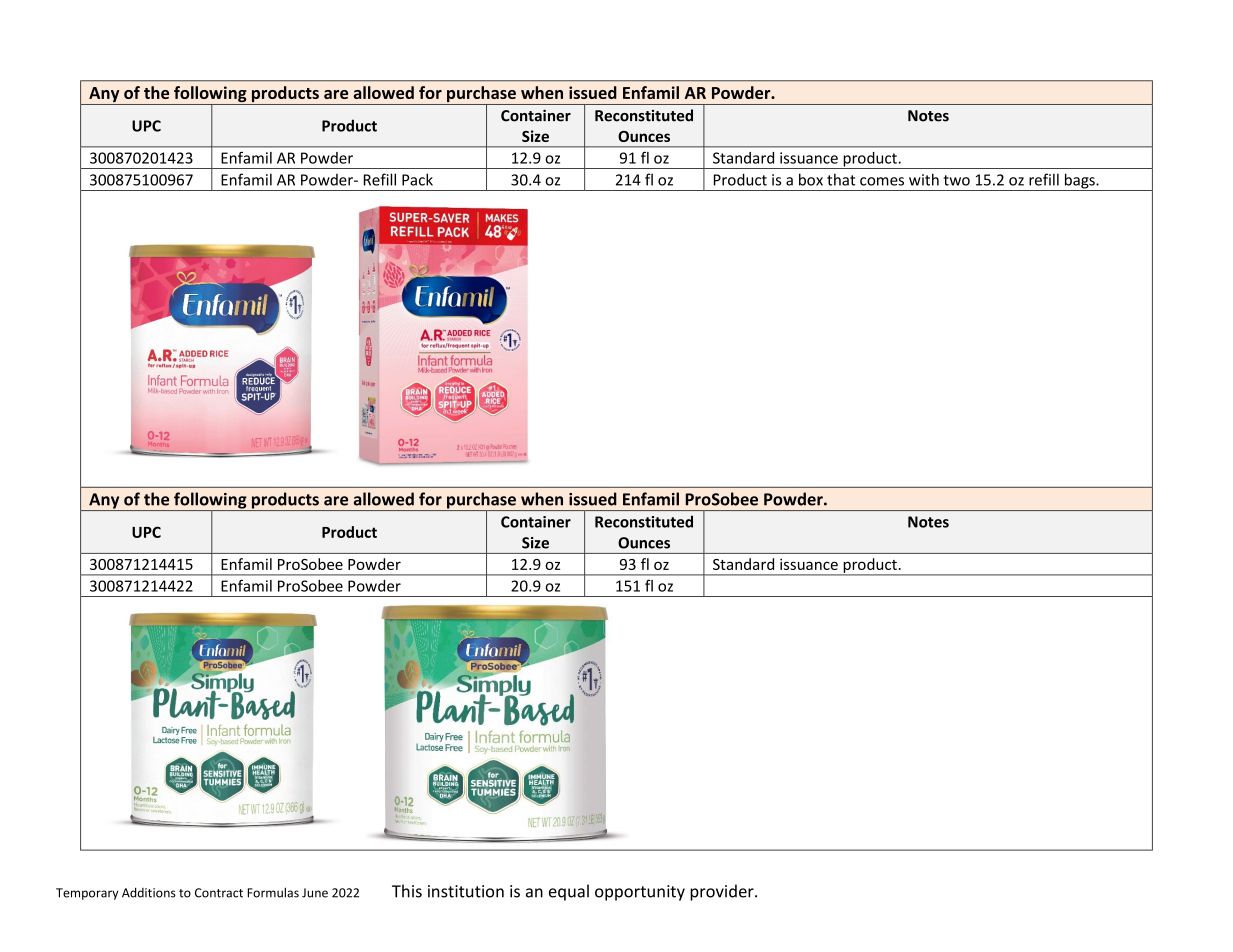 This screenshot has height=952, width=1233. Describe the element at coordinates (811, 179) in the screenshot. I see `box` at that location.
